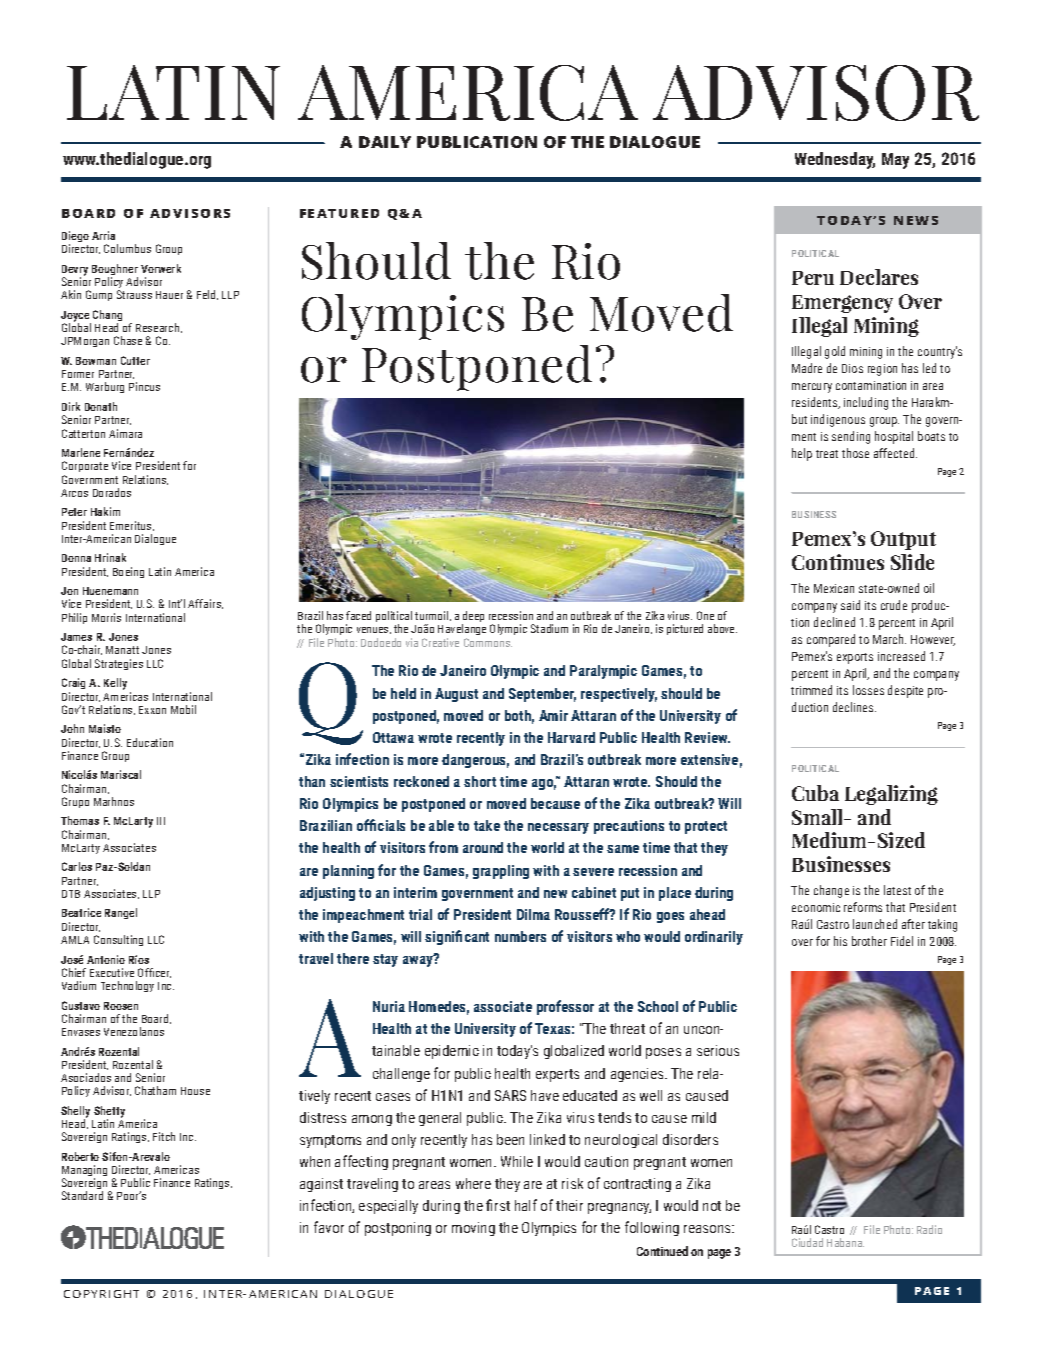  I want to click on DAILY, so click(385, 142).
